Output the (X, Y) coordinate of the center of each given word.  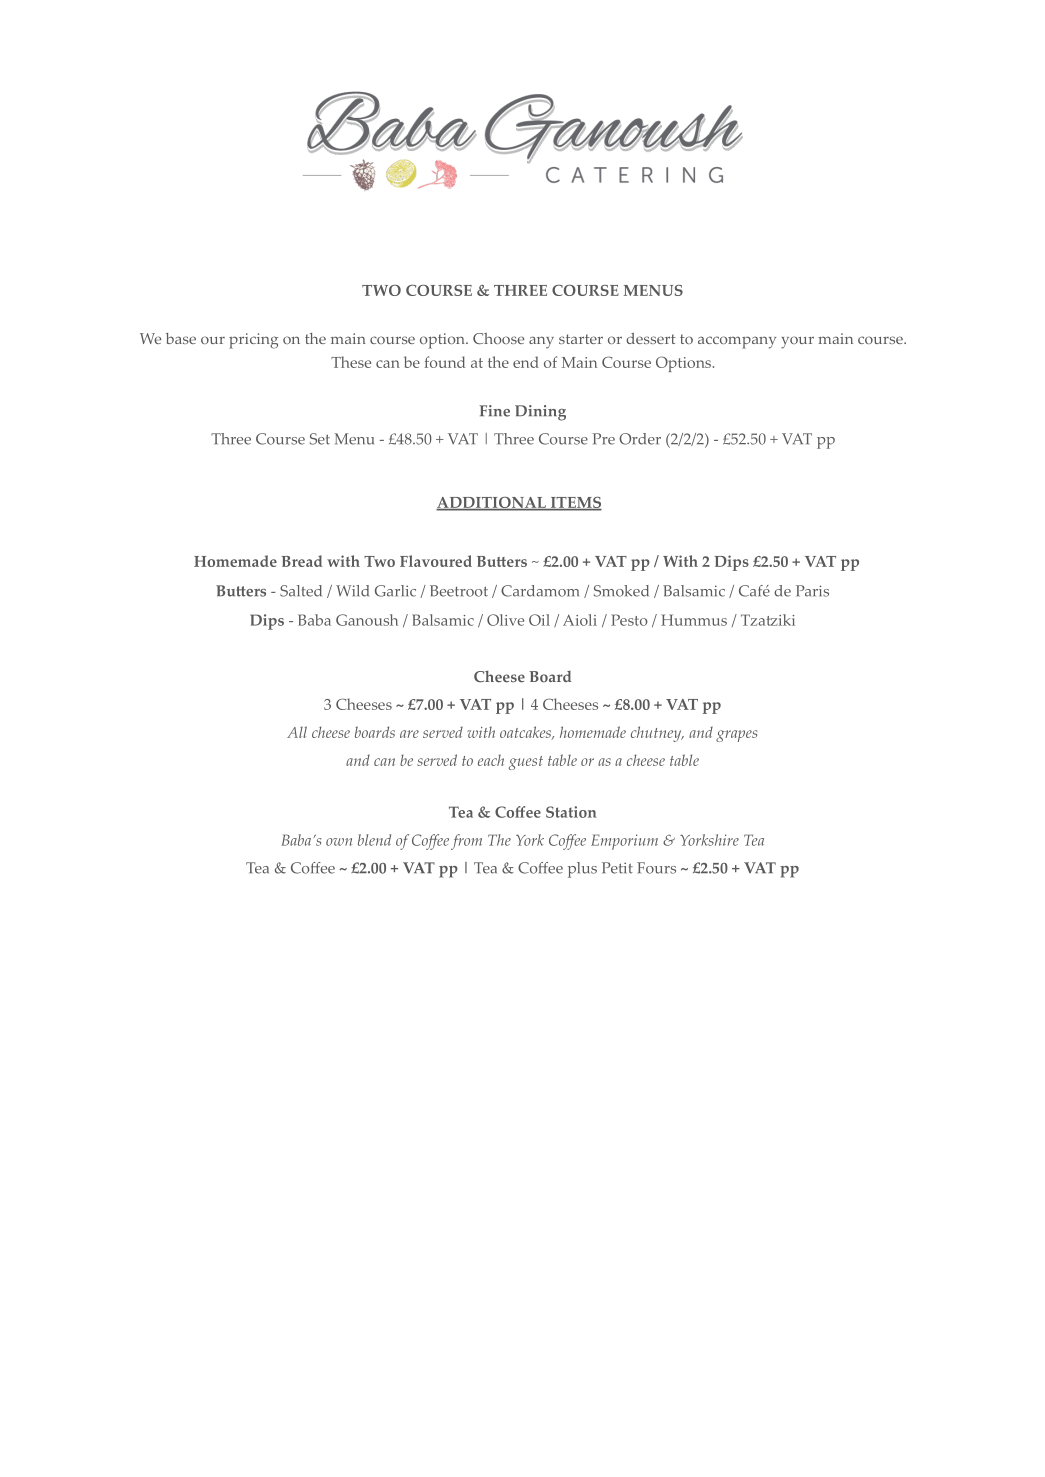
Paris (812, 591)
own (339, 842)
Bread (302, 561)
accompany (737, 342)
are (409, 734)
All (297, 732)
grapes (736, 736)
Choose (498, 338)
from (466, 842)
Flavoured (436, 561)
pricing (254, 341)
